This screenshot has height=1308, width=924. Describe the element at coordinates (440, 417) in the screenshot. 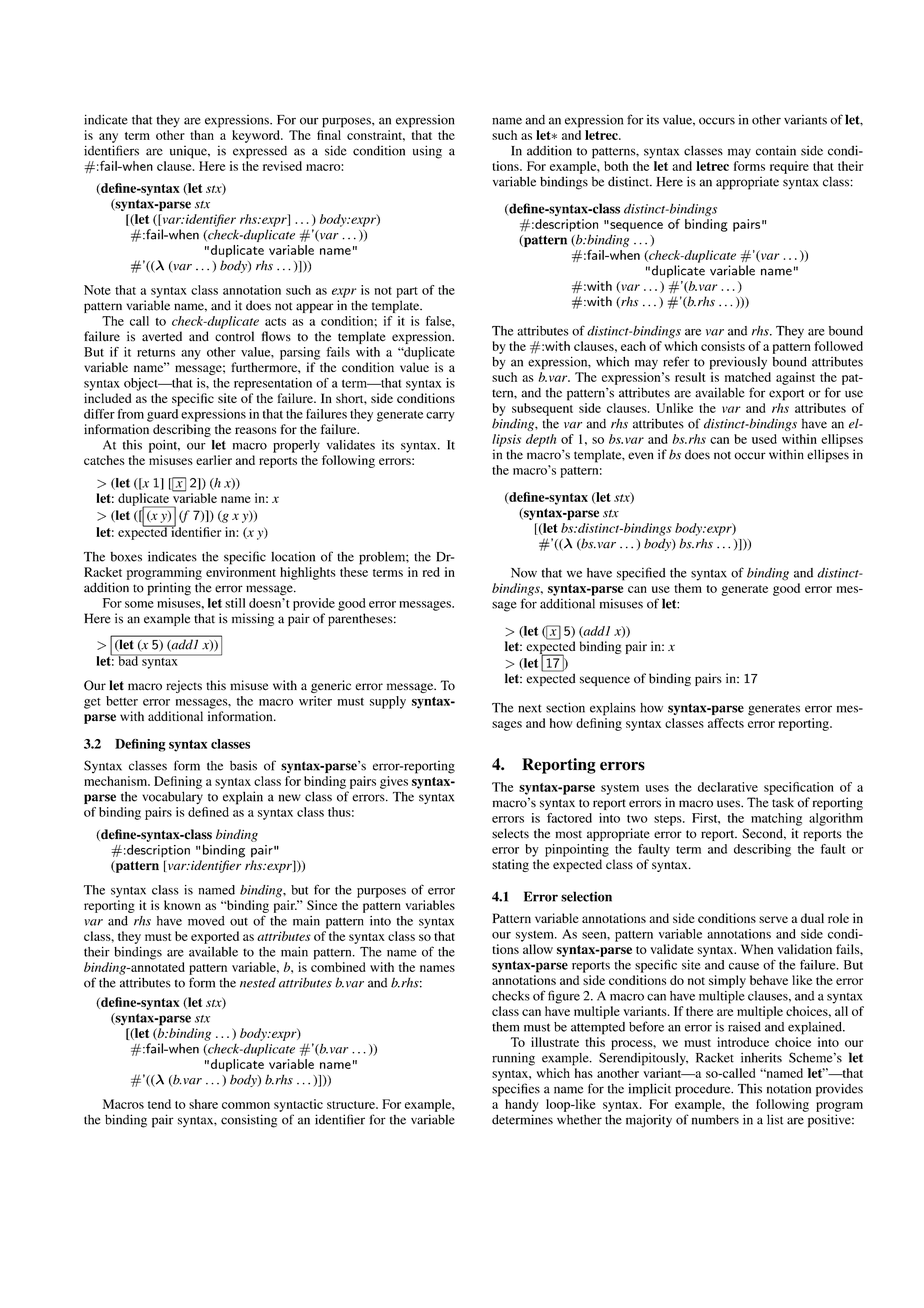

I see `carry` at that location.
